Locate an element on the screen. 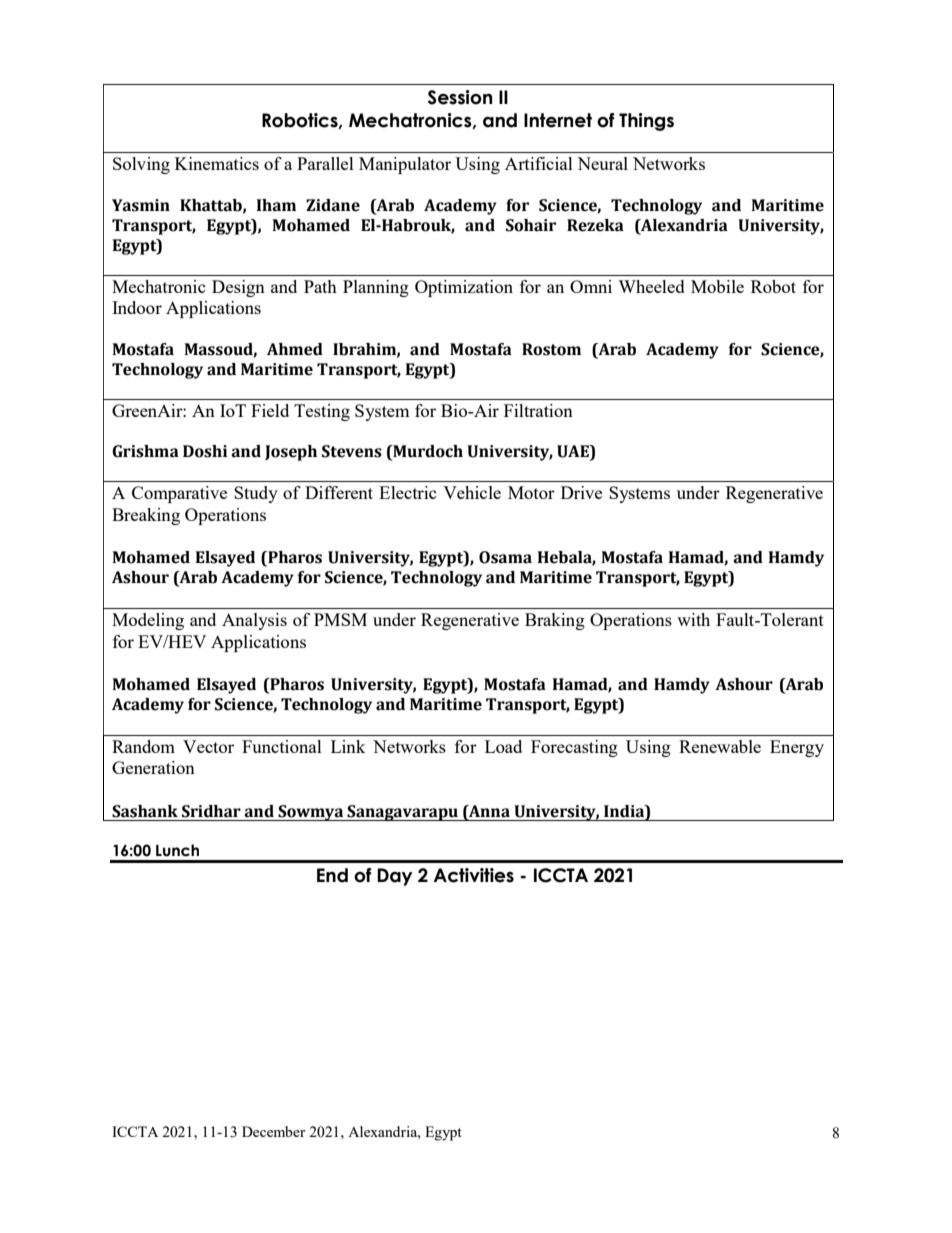  Kinematics is located at coordinates (217, 163).
